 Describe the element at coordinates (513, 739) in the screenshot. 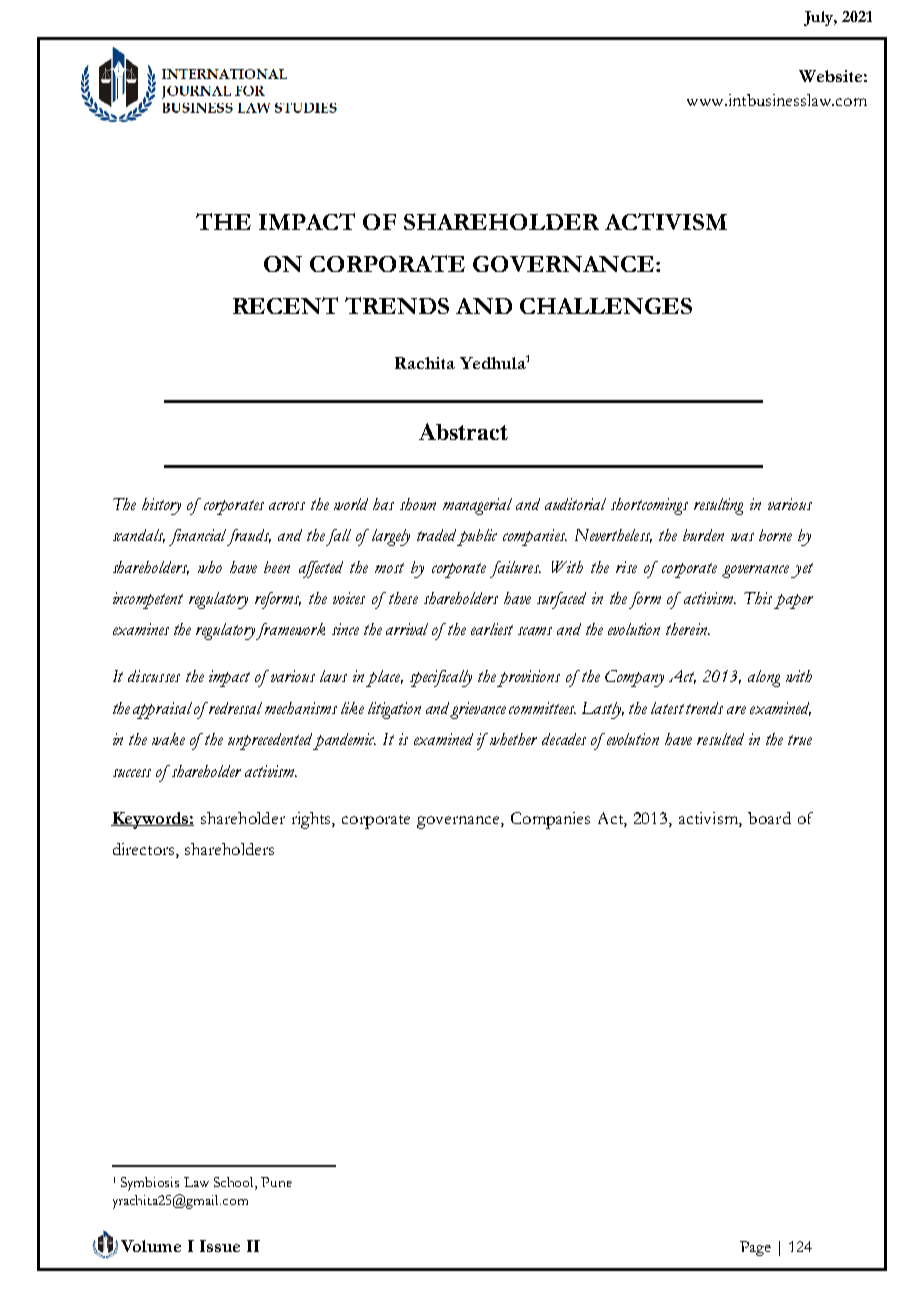

I see `whether` at that location.
